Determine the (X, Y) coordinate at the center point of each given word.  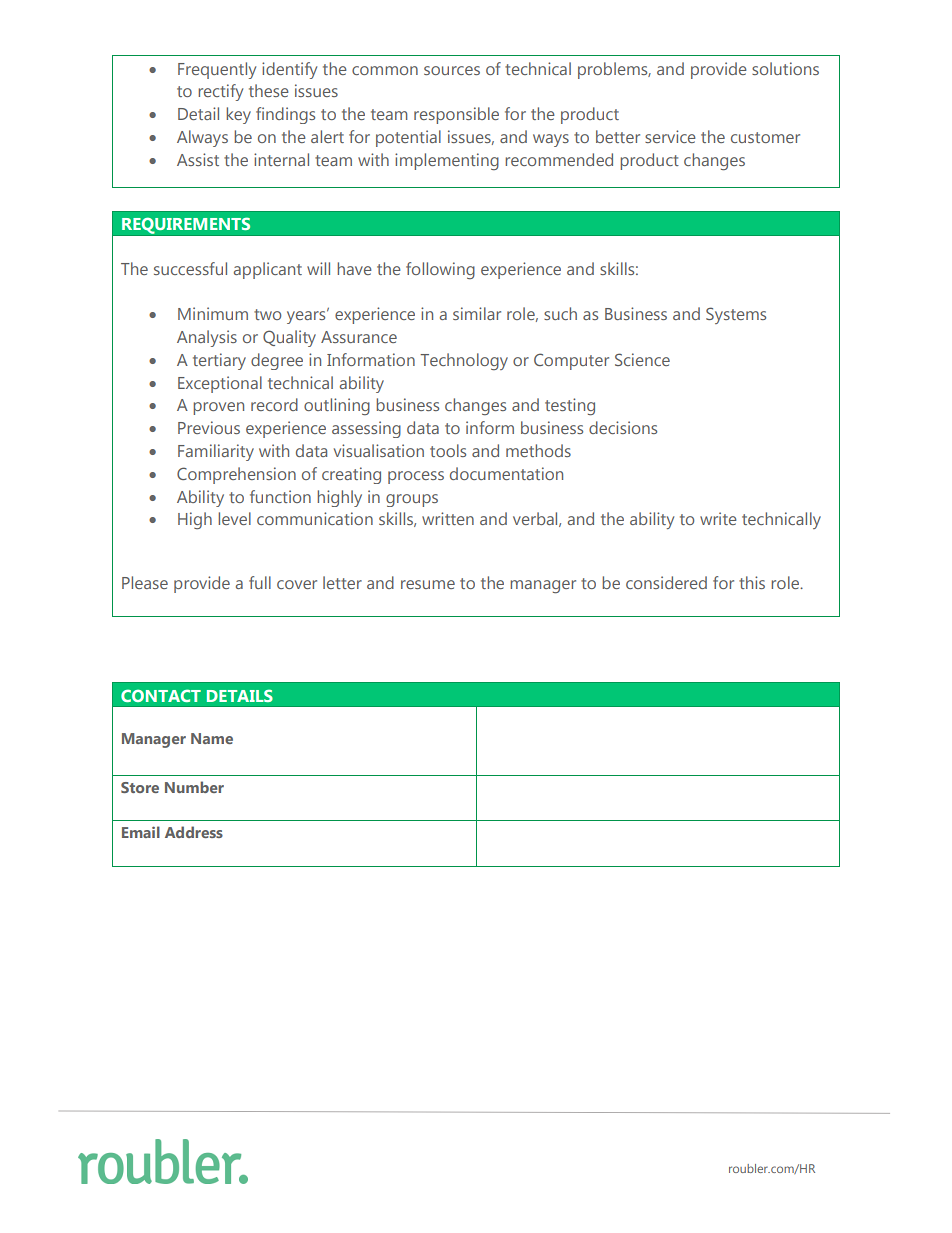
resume (428, 584)
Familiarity (216, 452)
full (260, 582)
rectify (220, 92)
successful (190, 268)
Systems (736, 315)
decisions (623, 427)
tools (448, 450)
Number (194, 787)
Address (194, 832)
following (440, 270)
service (670, 136)
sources (452, 70)
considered (666, 582)
